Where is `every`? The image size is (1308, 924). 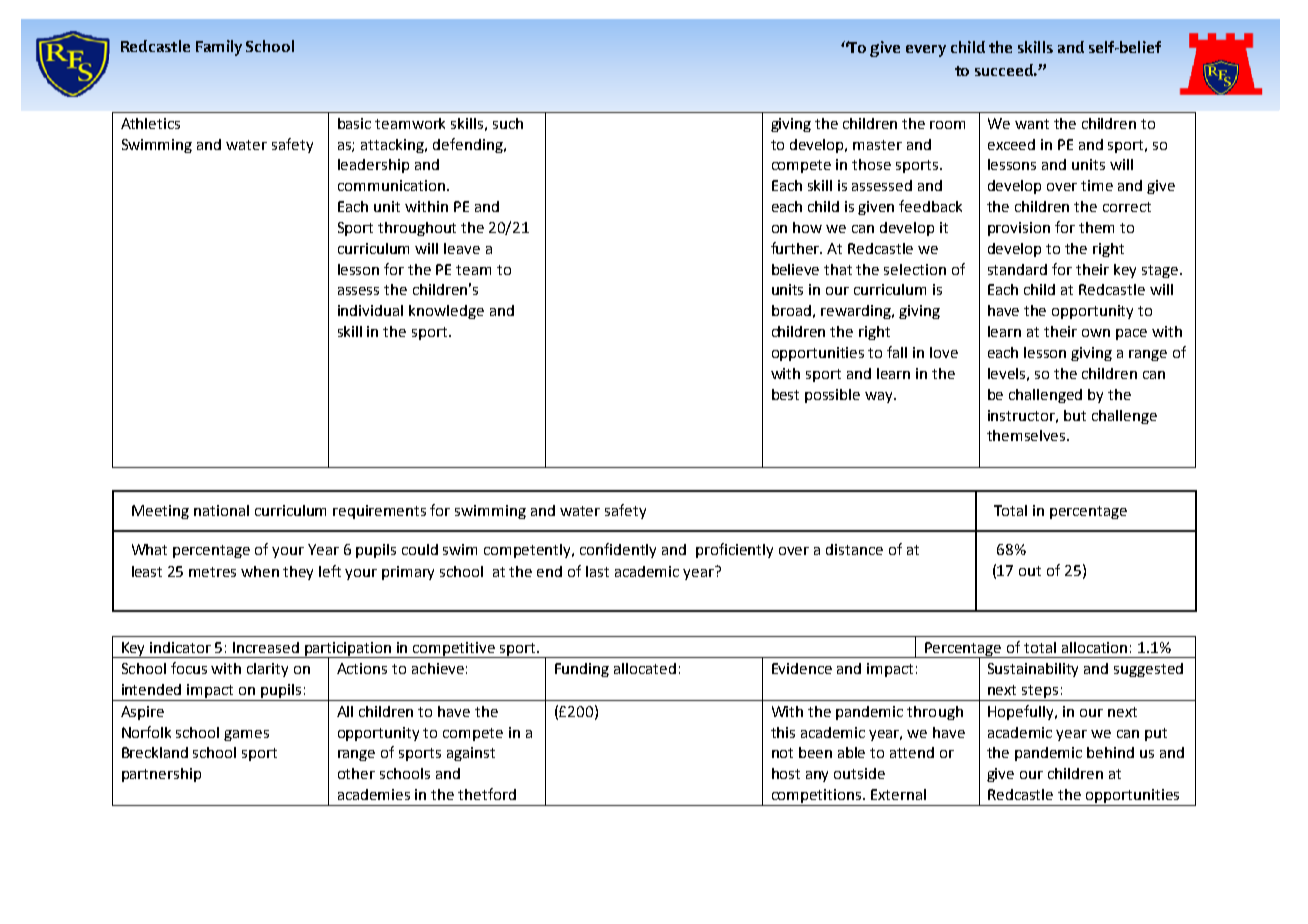
every is located at coordinates (926, 51).
